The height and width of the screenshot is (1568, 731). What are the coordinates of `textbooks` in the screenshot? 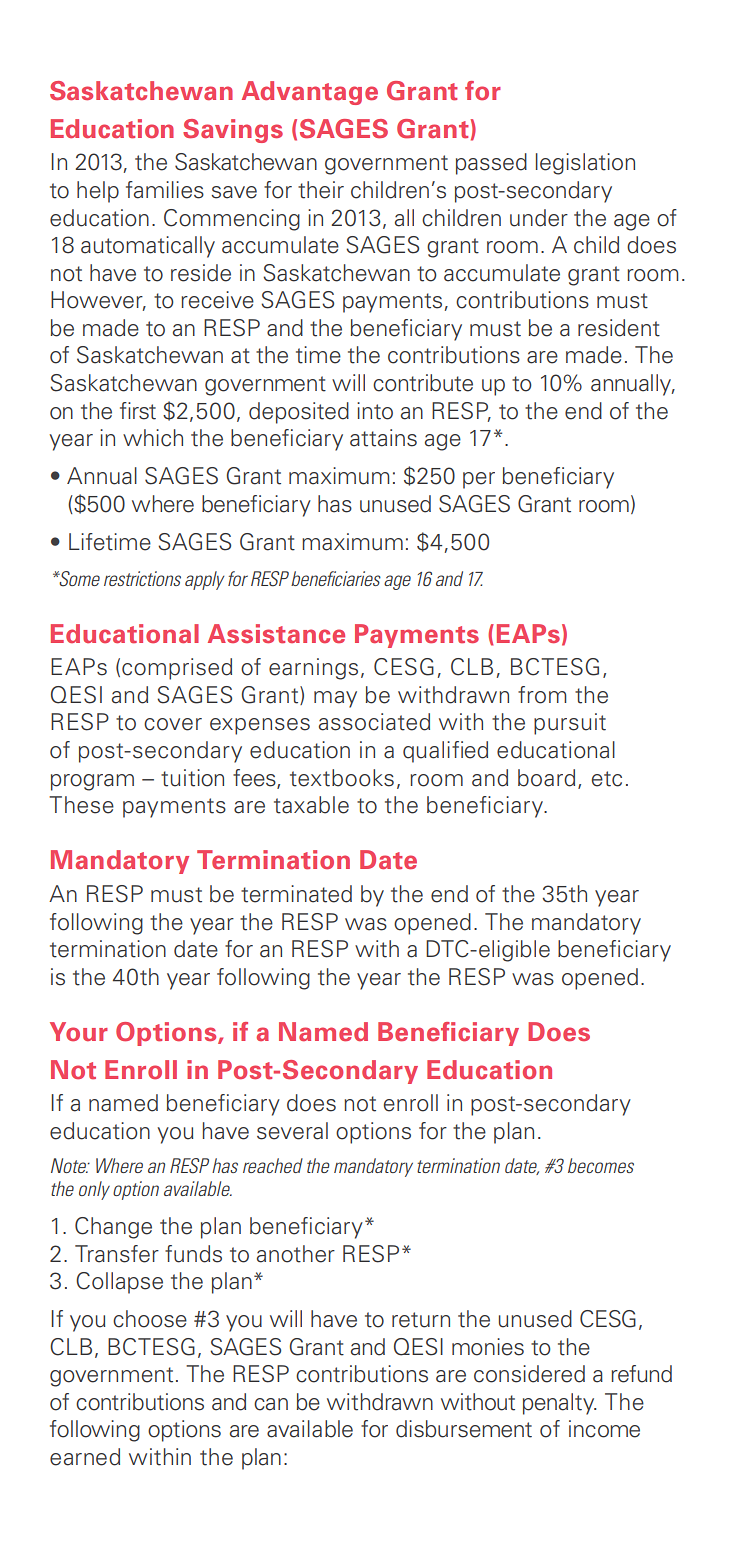 It's located at (342, 778).
